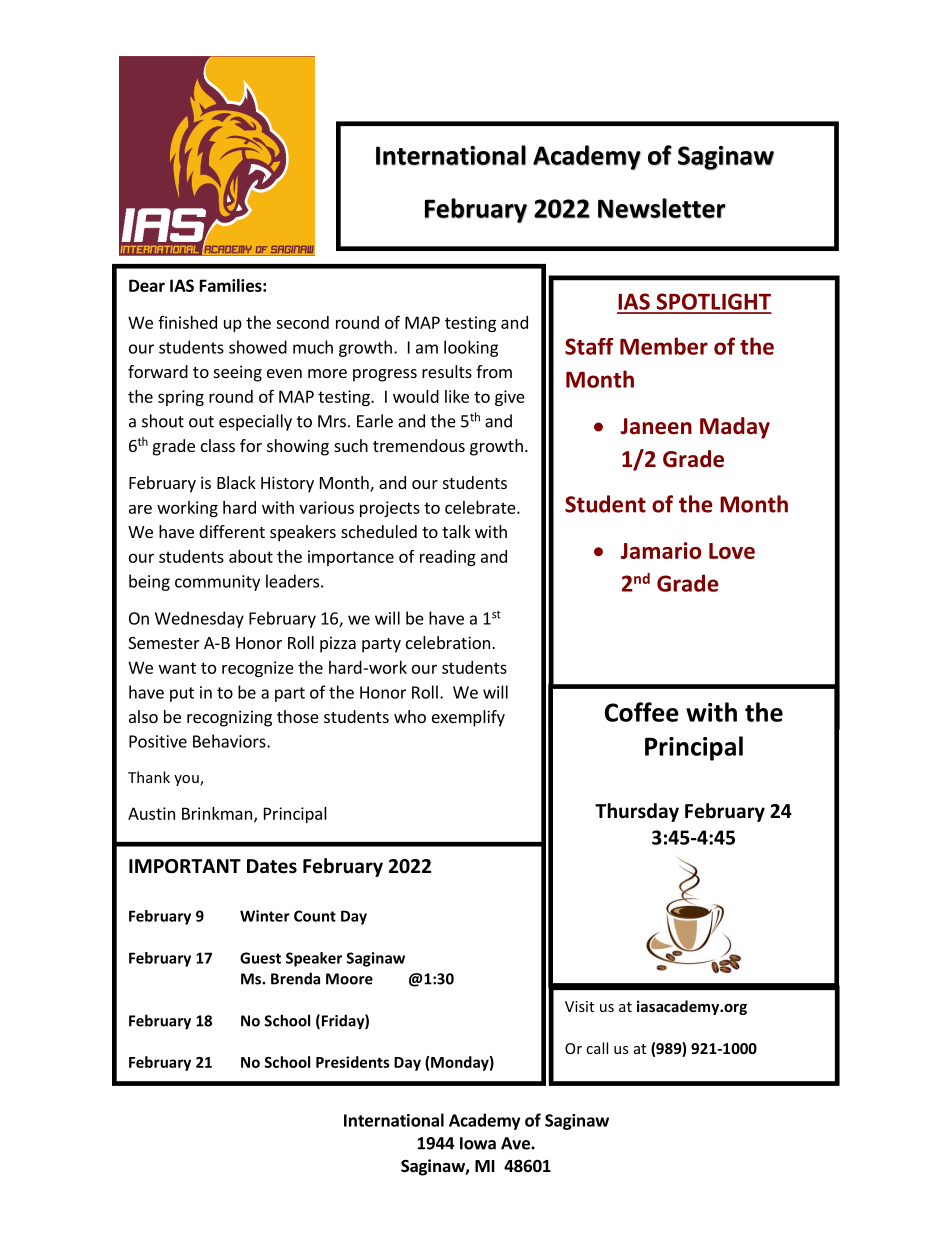 This image has height=1233, width=952. I want to click on Coffee, so click(642, 712).
